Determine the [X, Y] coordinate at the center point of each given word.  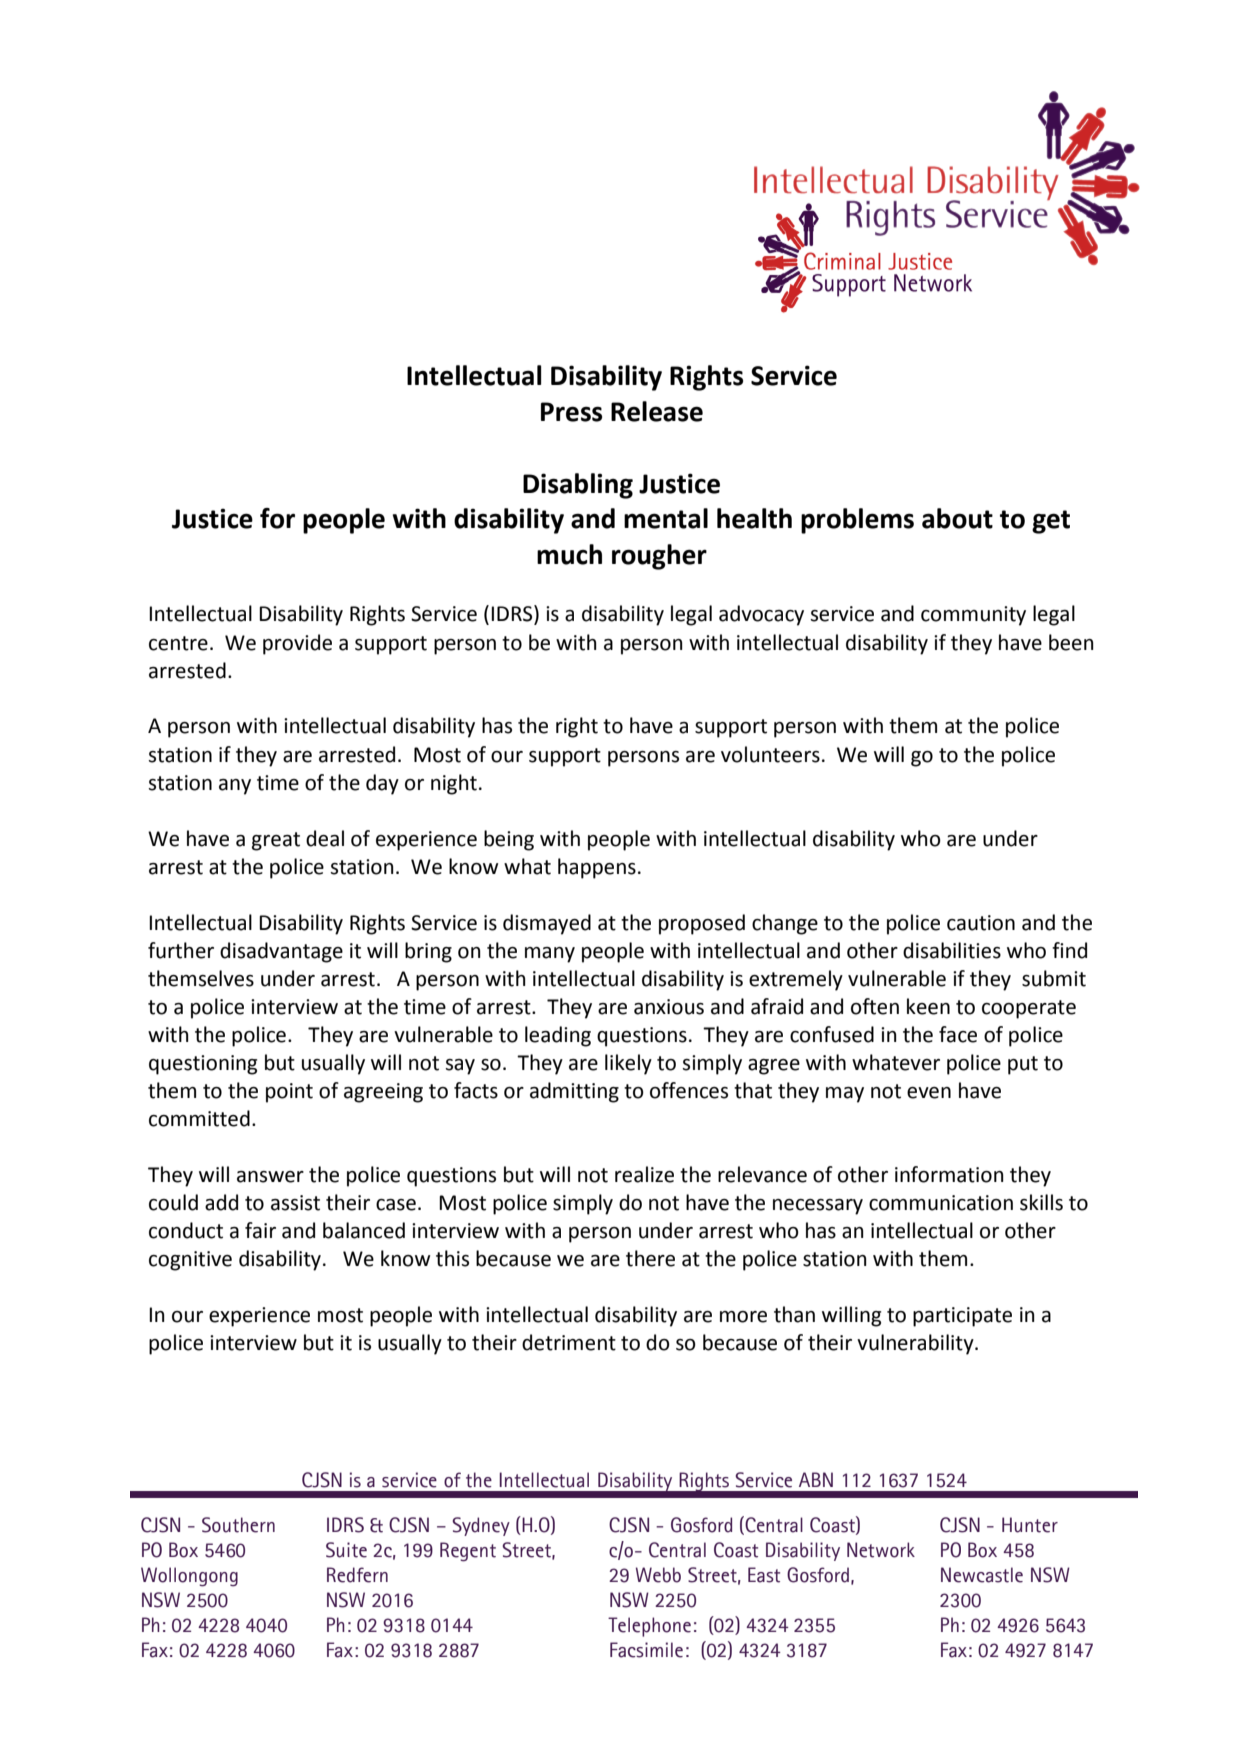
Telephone [649, 1627]
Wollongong [189, 1577]
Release [657, 411]
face [958, 1034]
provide [297, 644]
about [957, 518]
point [289, 1093]
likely [628, 1064]
